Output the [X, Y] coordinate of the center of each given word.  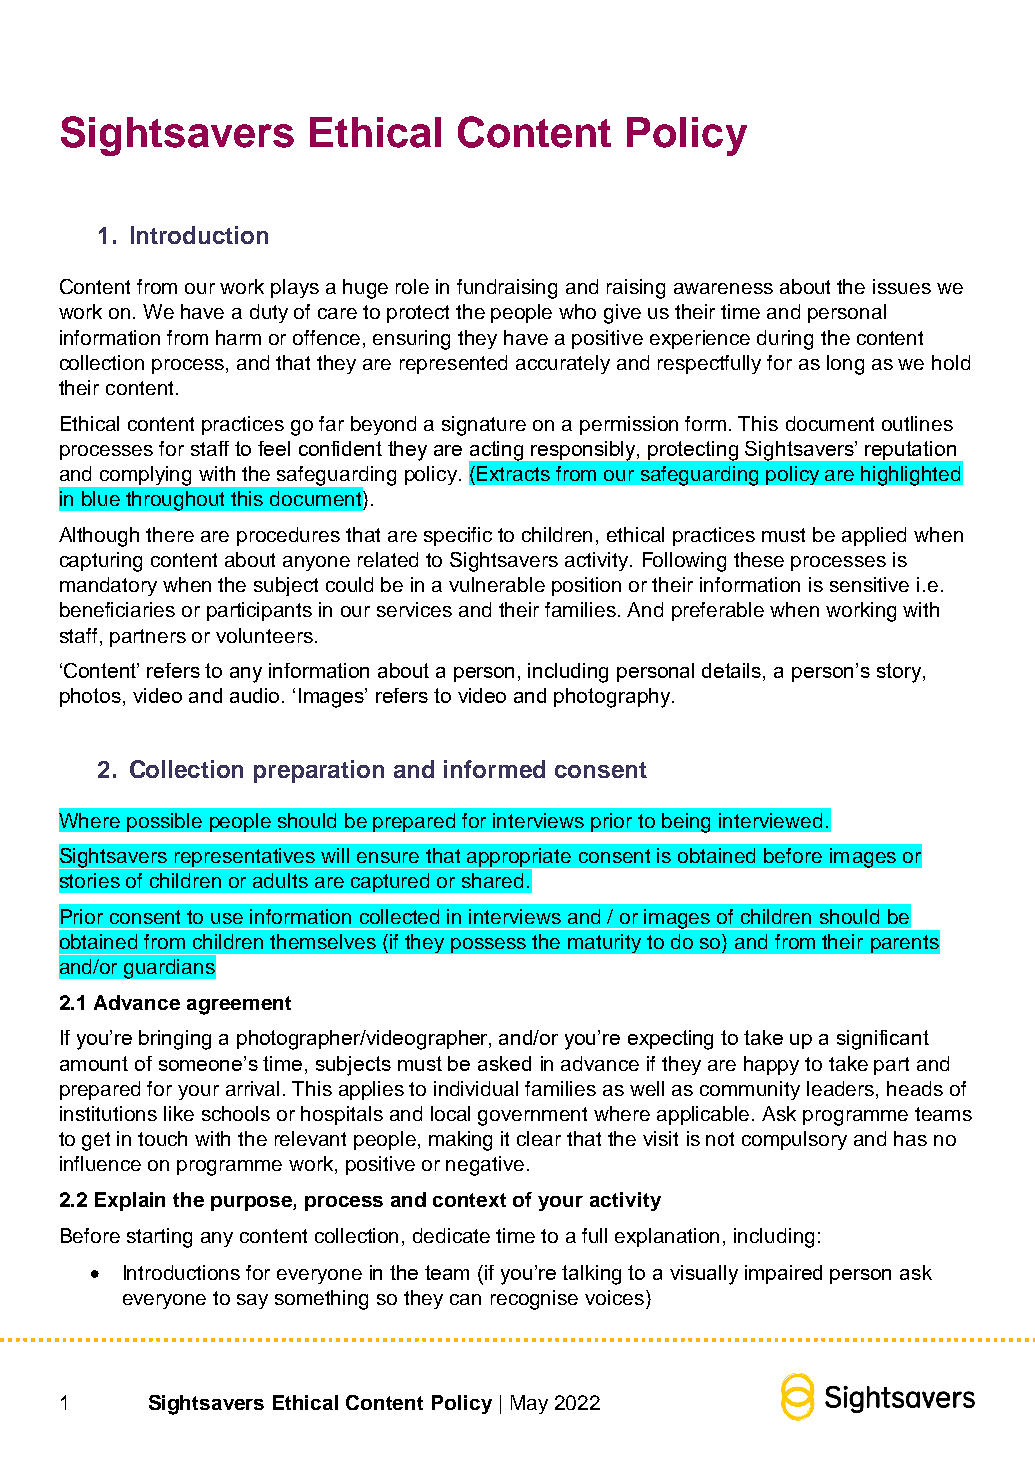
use [227, 918]
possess [488, 945]
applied [874, 536]
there [170, 534]
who [577, 311]
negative [485, 1166]
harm [238, 337]
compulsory [794, 1140]
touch [162, 1138]
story [899, 673]
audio [254, 695]
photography [612, 698]
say [252, 1301]
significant [883, 1040]
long [845, 365]
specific [458, 536]
